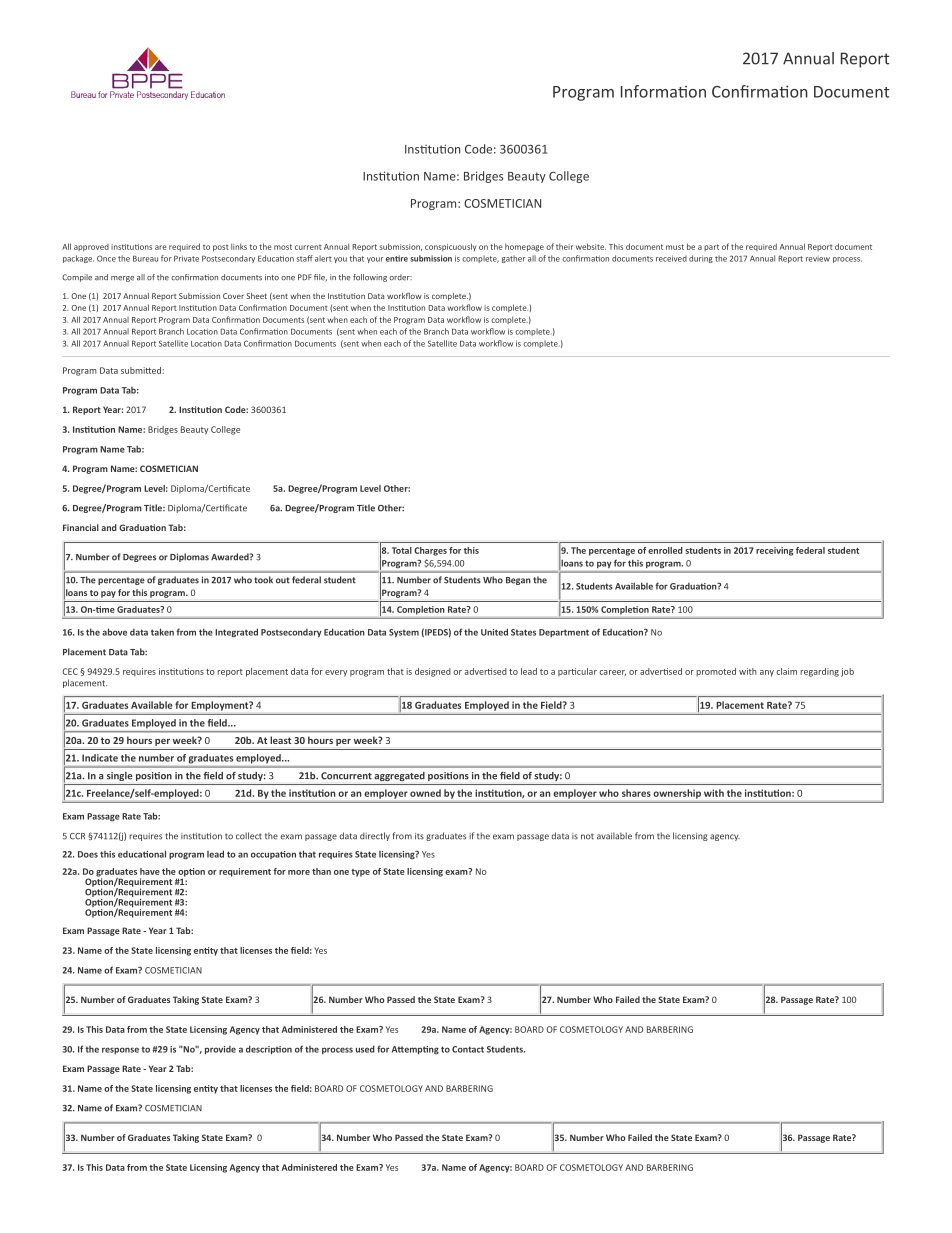 This screenshot has height=1233, width=952. I want to click on Total, so click(402, 550).
